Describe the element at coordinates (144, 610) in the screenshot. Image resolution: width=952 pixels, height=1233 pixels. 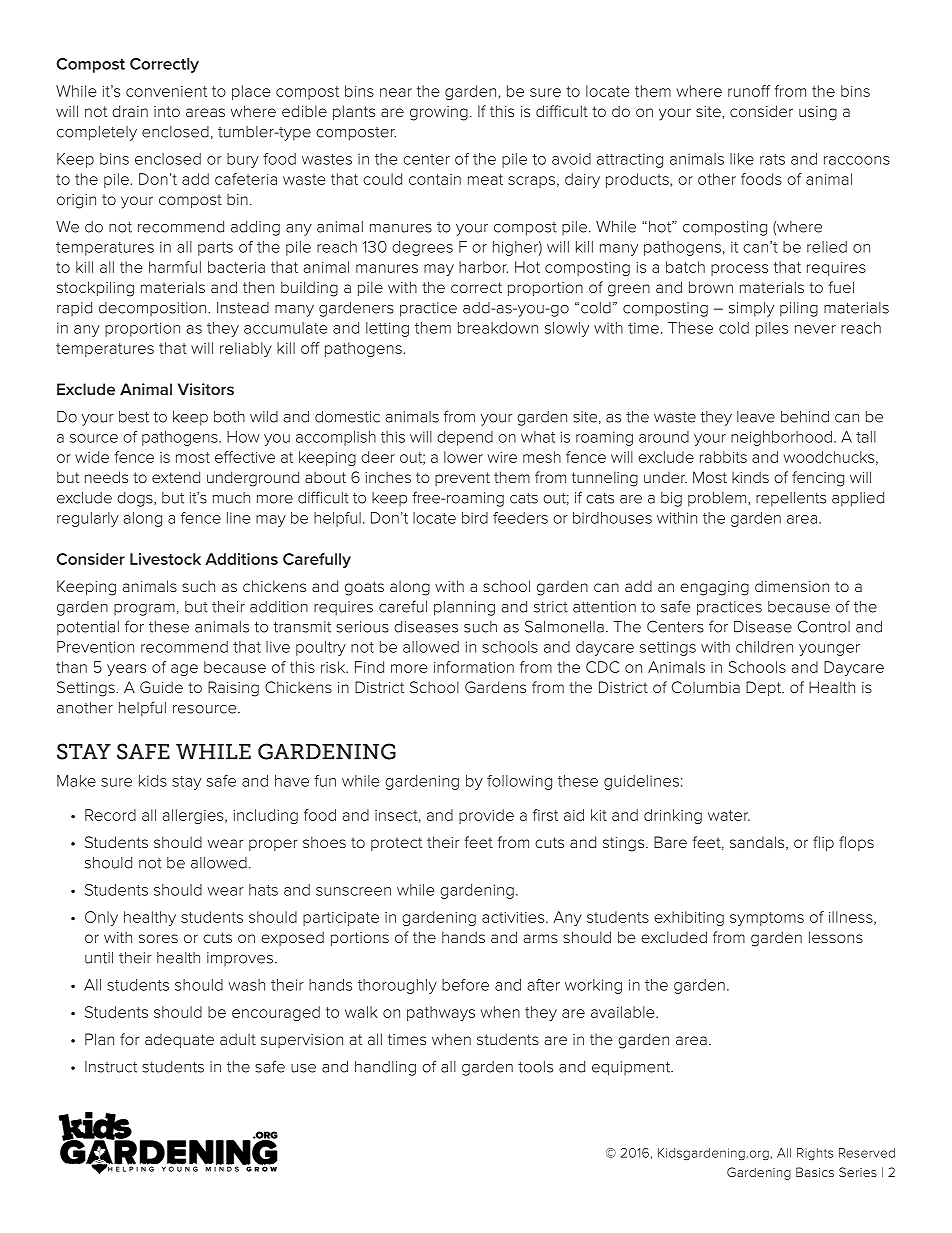
I see `program` at that location.
